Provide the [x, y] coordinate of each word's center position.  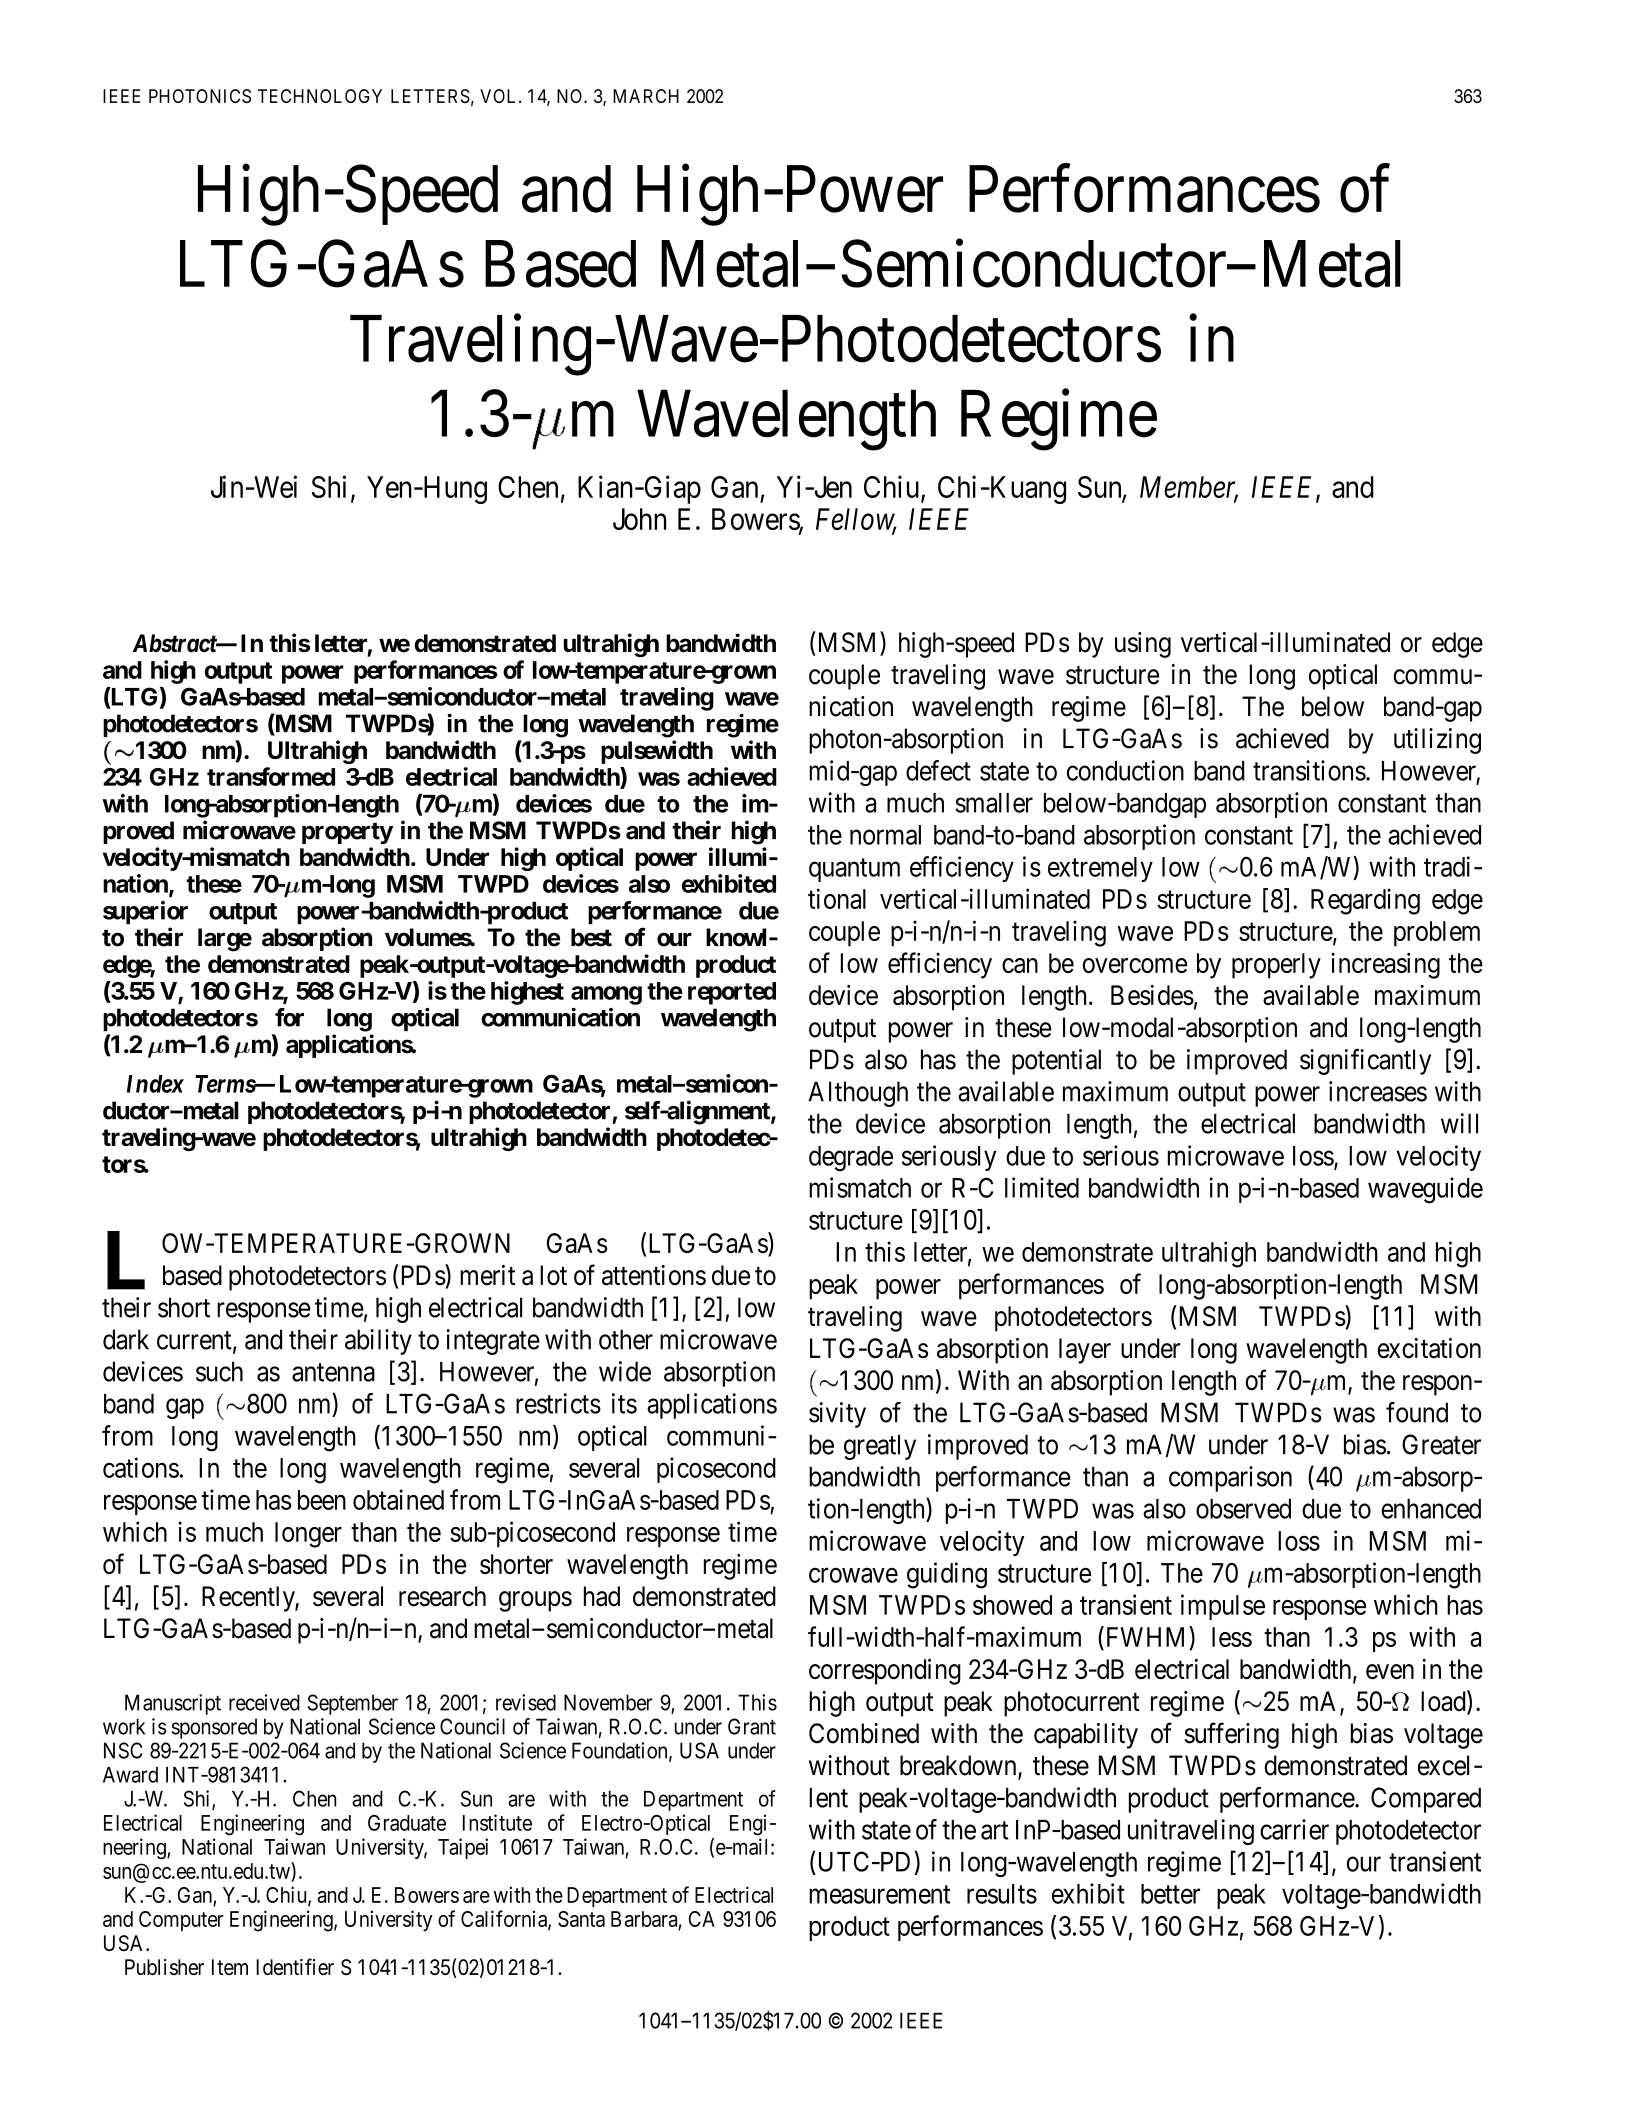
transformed [271, 776]
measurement [879, 1894]
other [626, 1339]
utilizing [1437, 741]
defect [938, 770]
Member [1189, 488]
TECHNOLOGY [320, 96]
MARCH [646, 96]
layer [1085, 1351]
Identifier [295, 1966]
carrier [1294, 1829]
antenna [333, 1372]
